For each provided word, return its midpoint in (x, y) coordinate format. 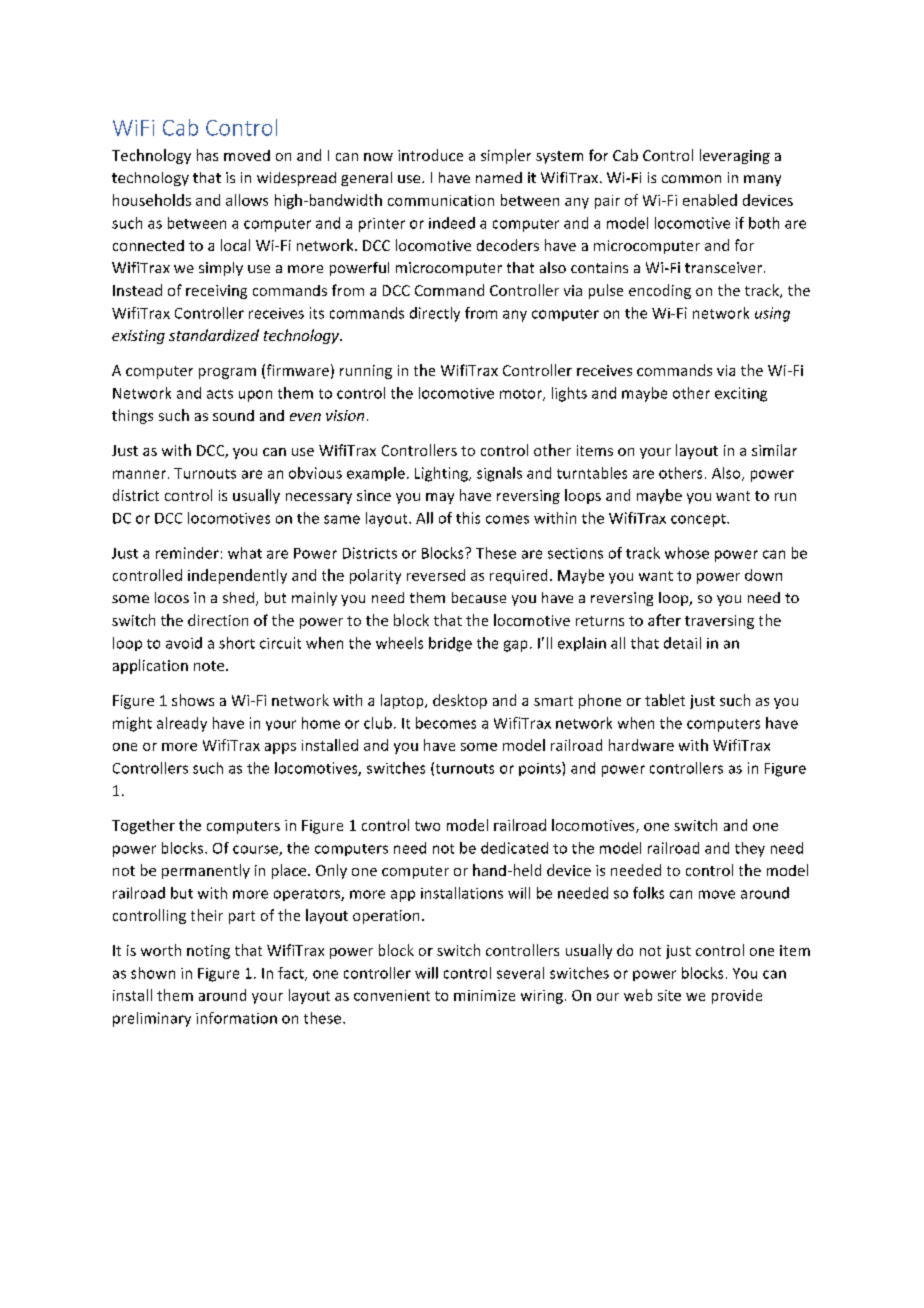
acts (220, 394)
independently (237, 576)
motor (522, 395)
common (691, 179)
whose (687, 553)
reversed (436, 575)
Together (143, 826)
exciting (741, 394)
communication (441, 200)
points (541, 769)
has (207, 155)
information (236, 1018)
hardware (641, 745)
